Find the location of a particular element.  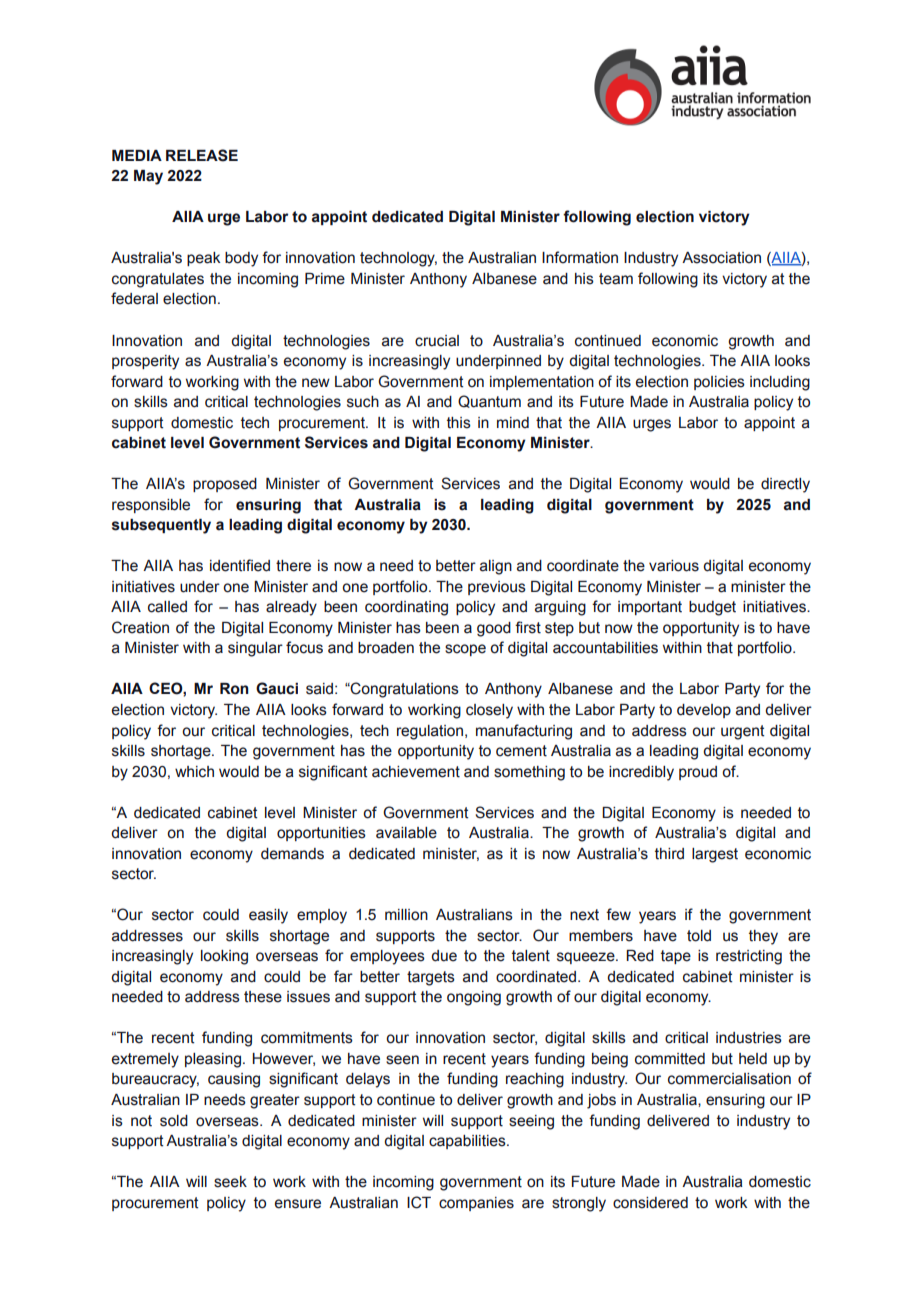

capabilities is located at coordinates (468, 1142).
